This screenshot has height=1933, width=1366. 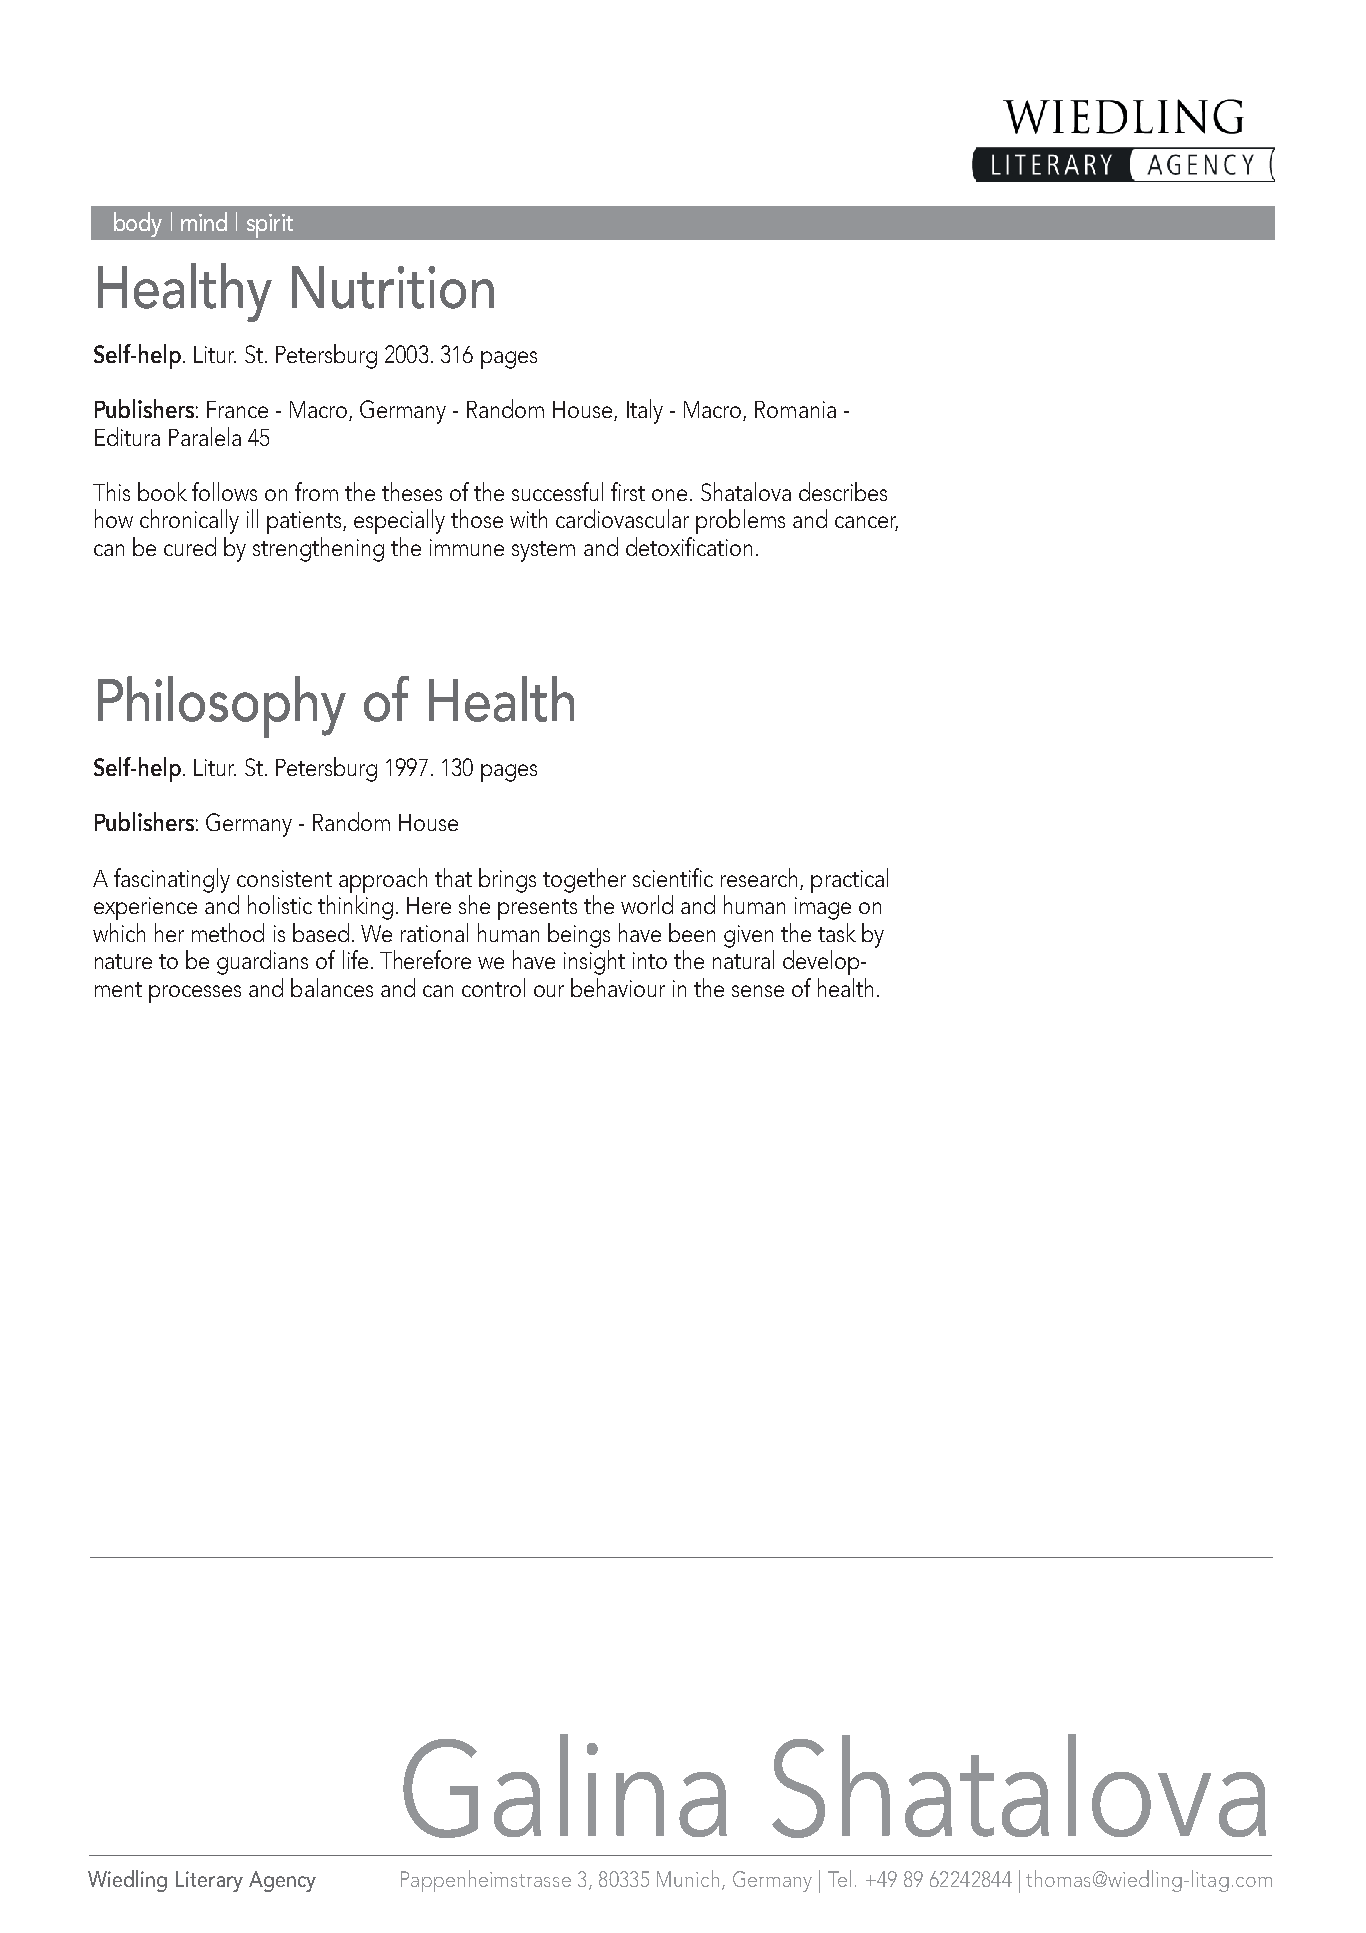 What do you see at coordinates (332, 987) in the screenshot?
I see `balances` at bounding box center [332, 987].
